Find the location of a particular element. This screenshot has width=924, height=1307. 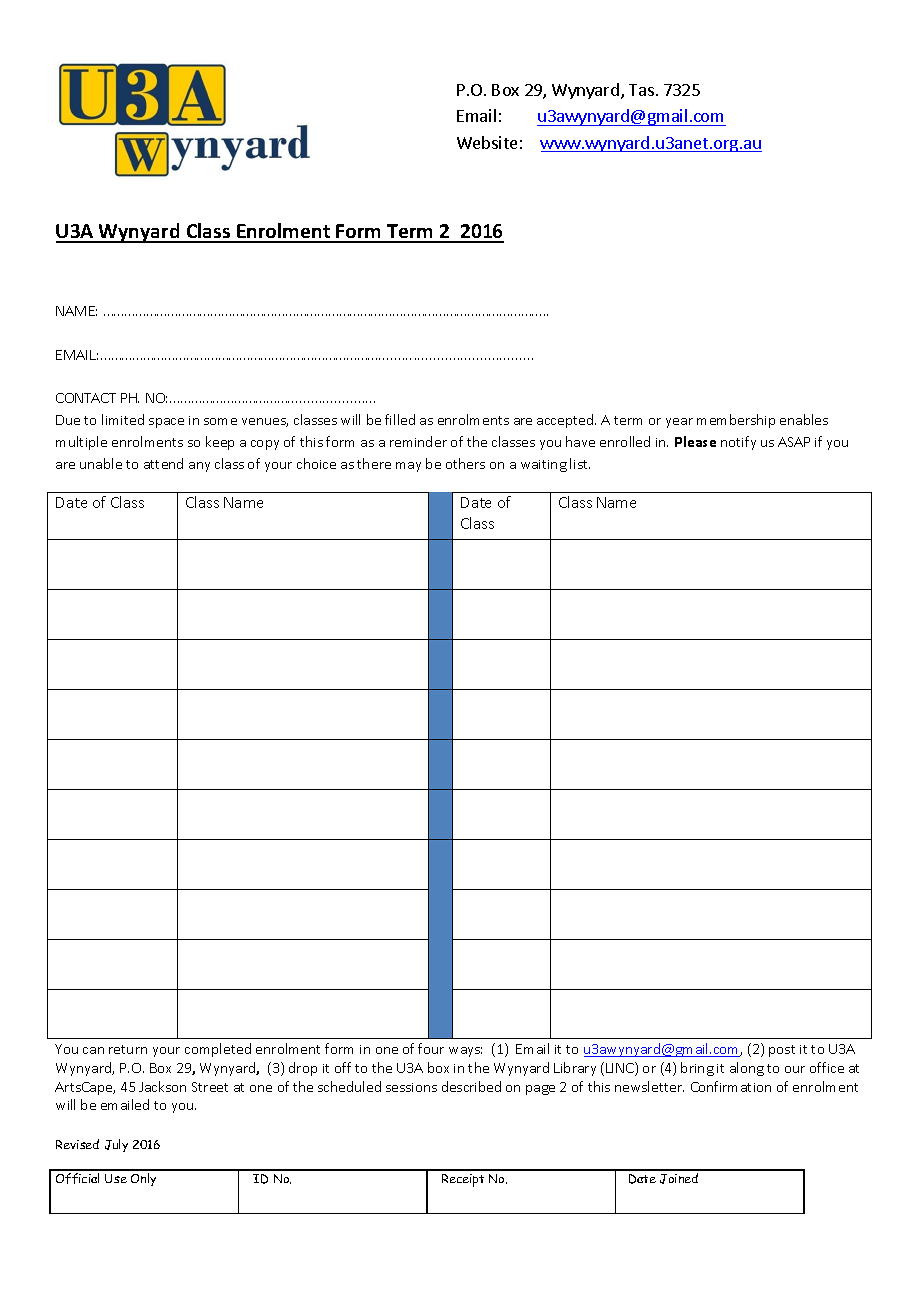

membership is located at coordinates (736, 421).
